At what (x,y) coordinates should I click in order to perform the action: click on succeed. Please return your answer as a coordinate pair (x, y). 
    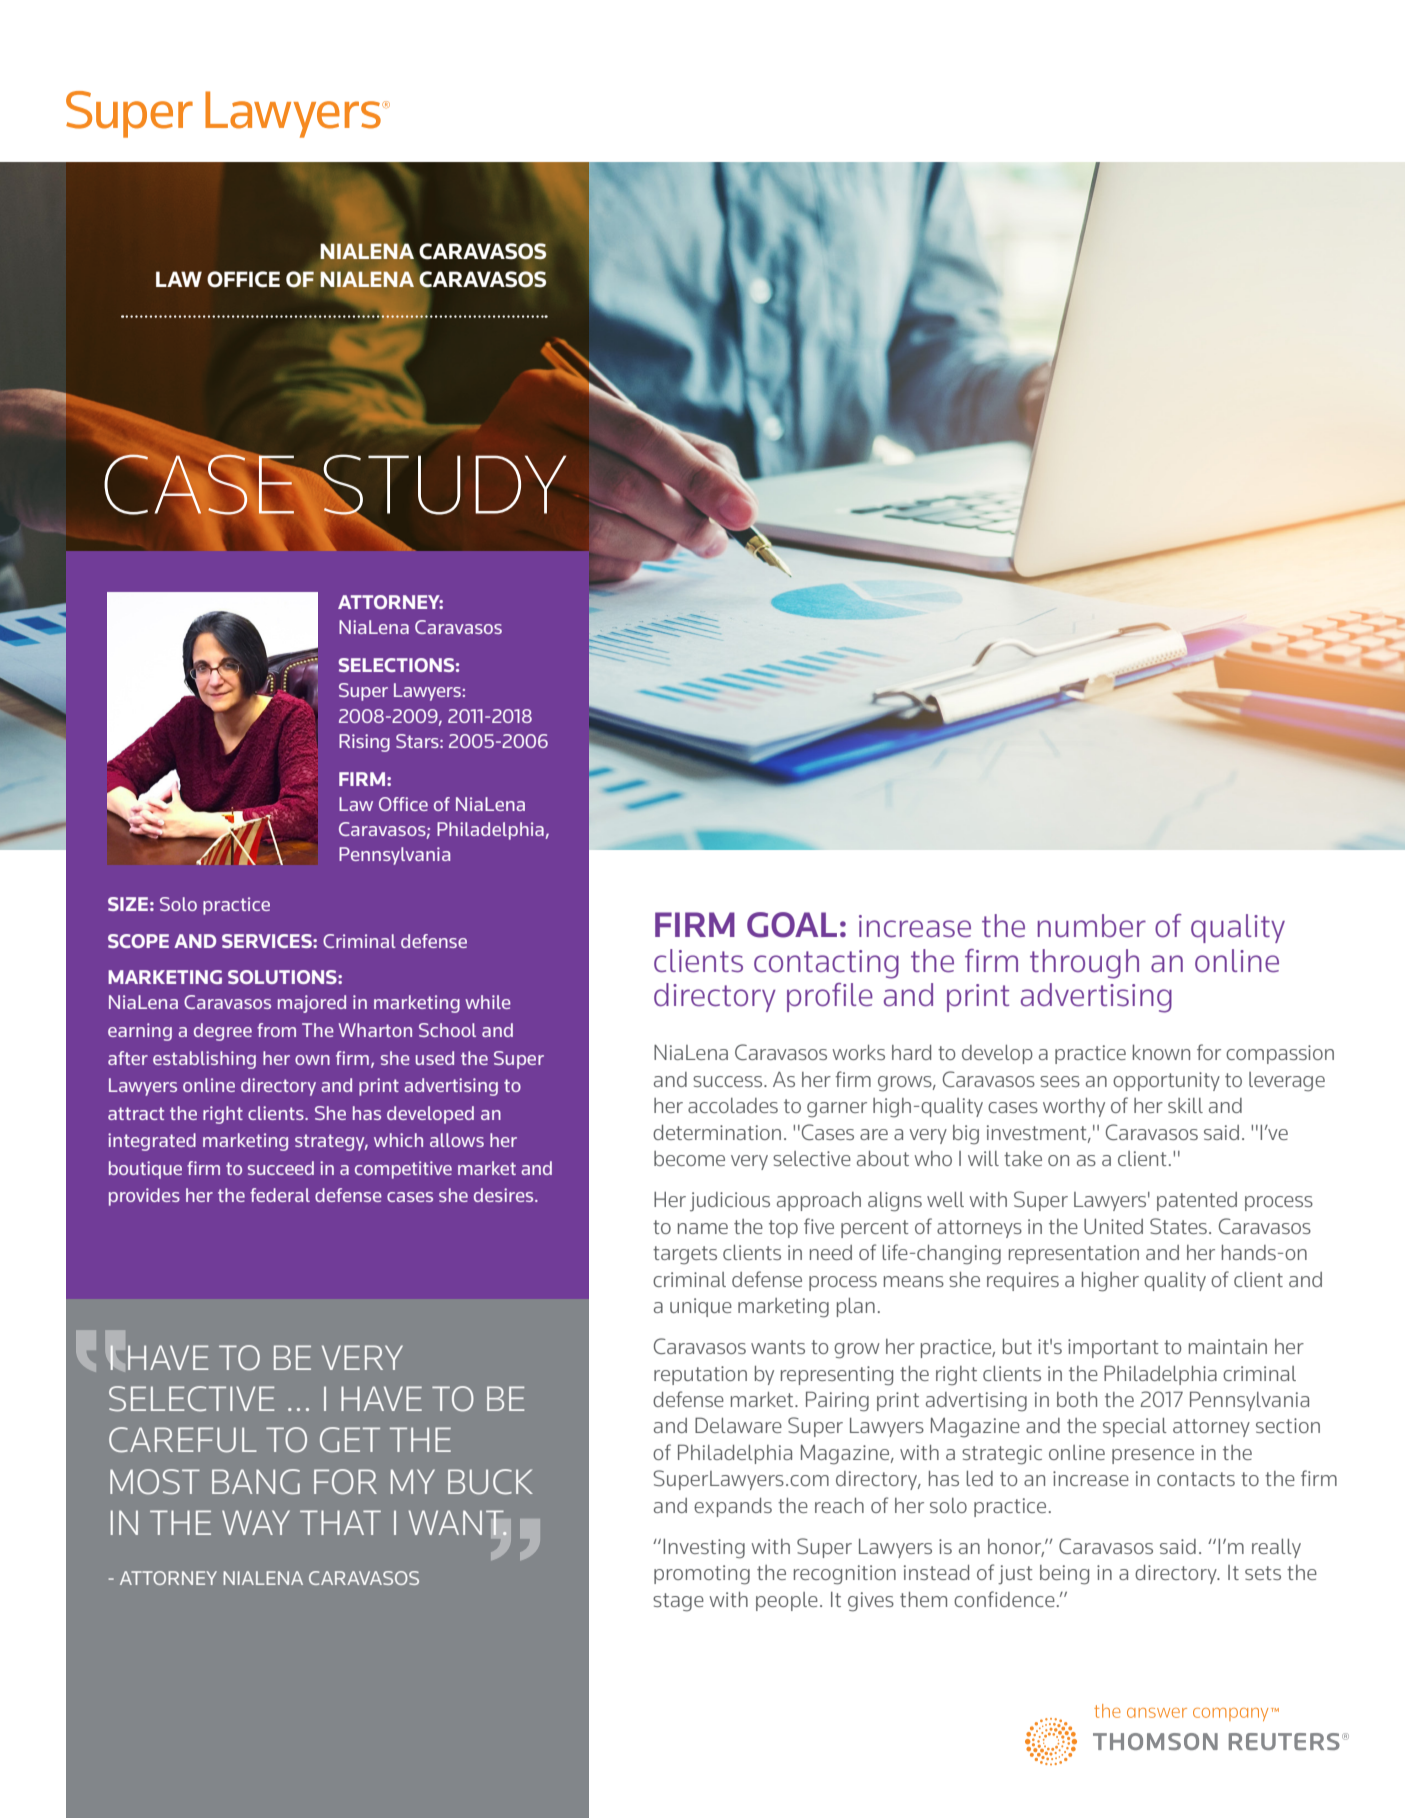
    Looking at the image, I should click on (281, 1168).
